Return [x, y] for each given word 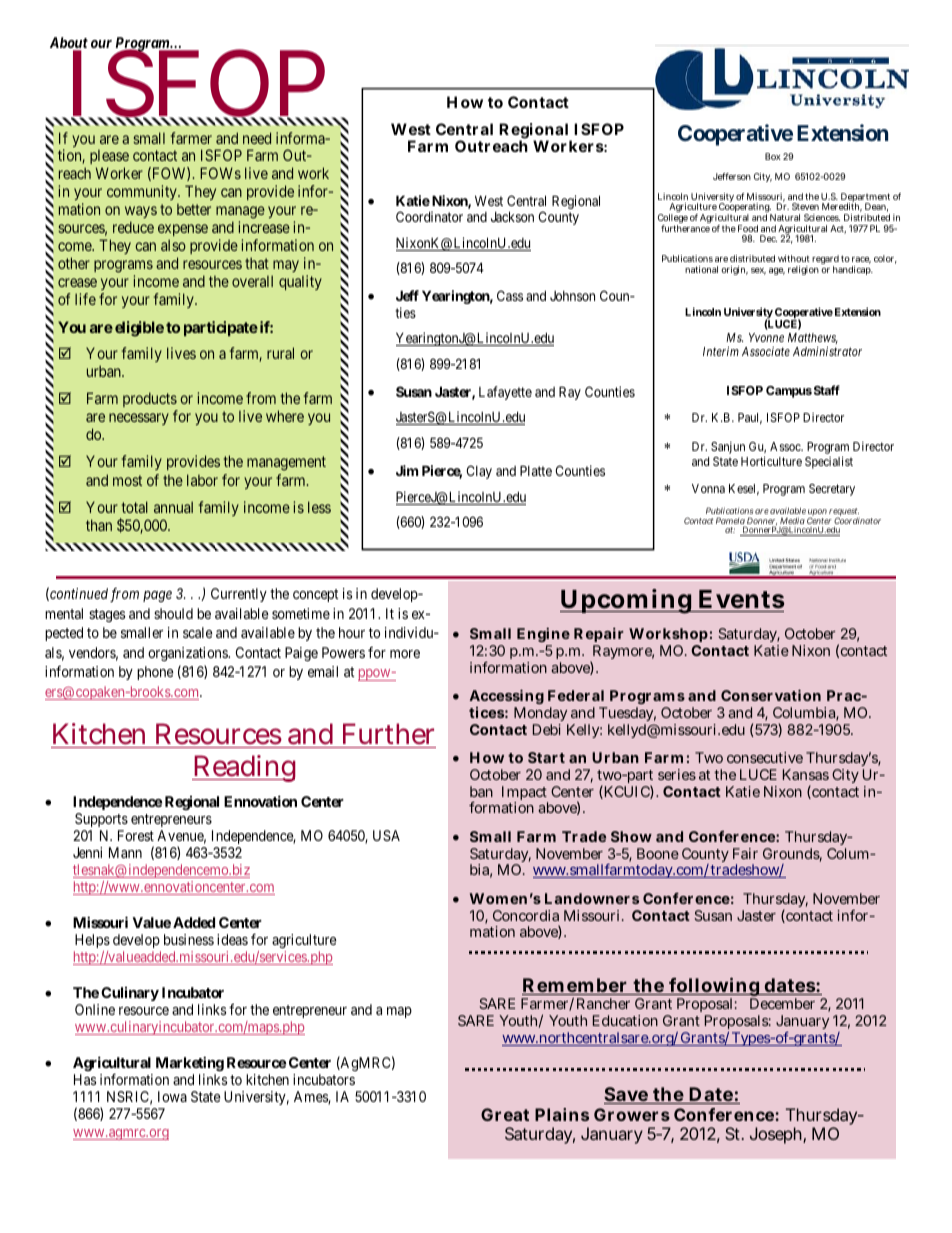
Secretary [832, 490]
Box [773, 156]
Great [505, 1114]
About [69, 44]
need [257, 138]
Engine [543, 637]
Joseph [777, 1135]
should [173, 613]
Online [95, 1009]
